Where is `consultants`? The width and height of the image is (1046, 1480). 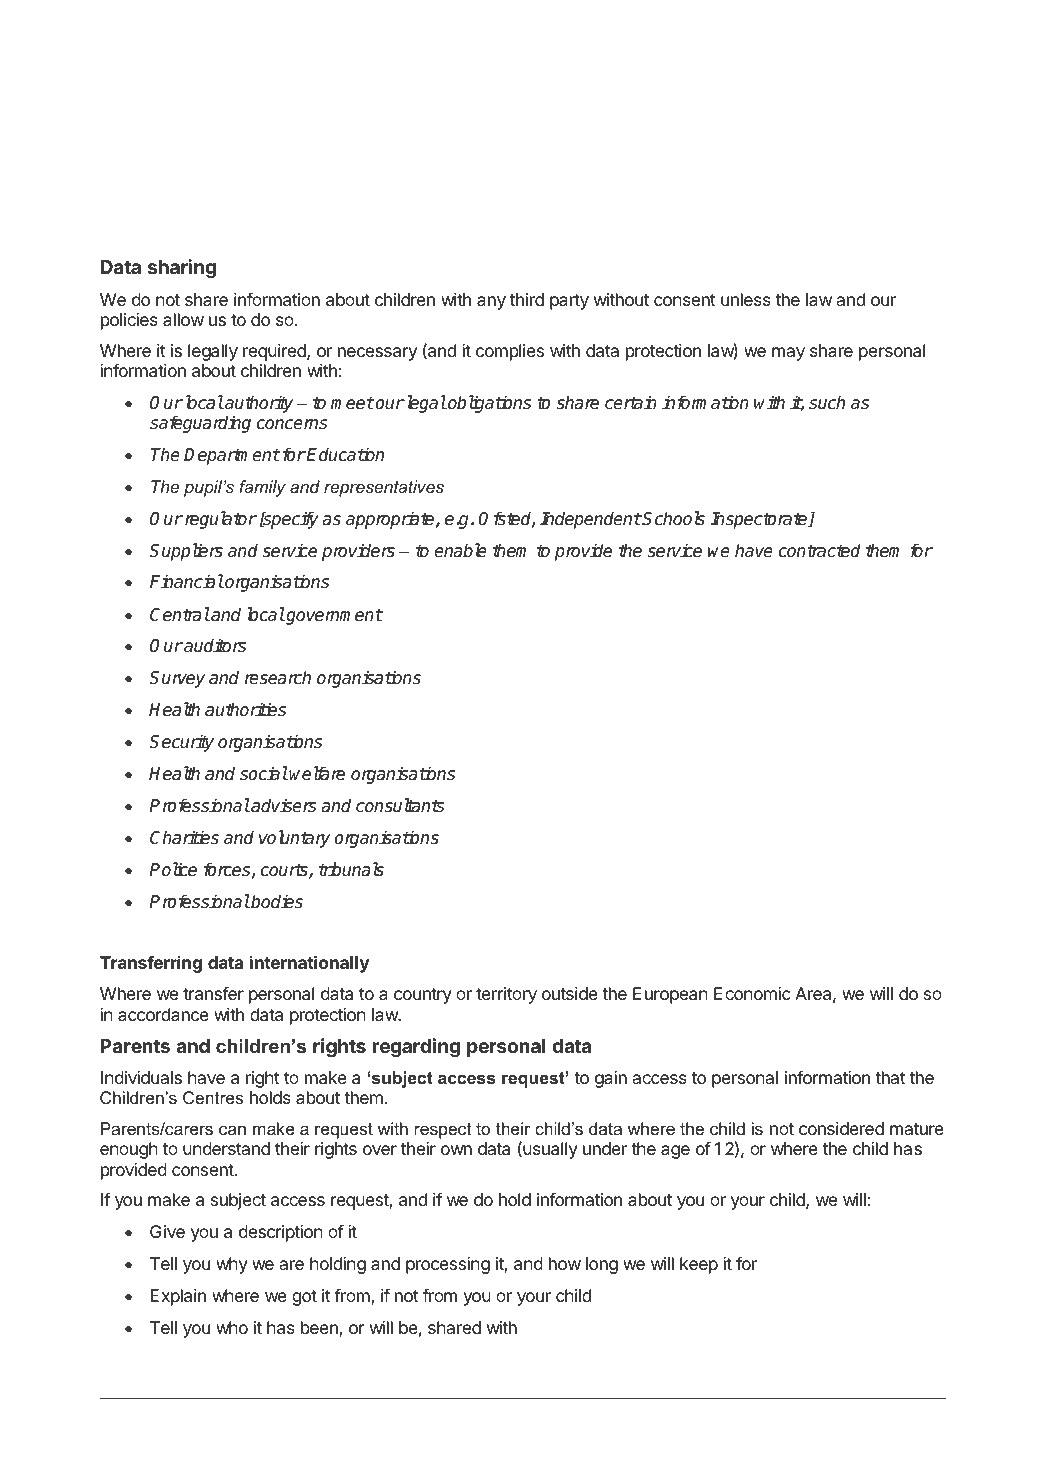 consultants is located at coordinates (400, 805).
